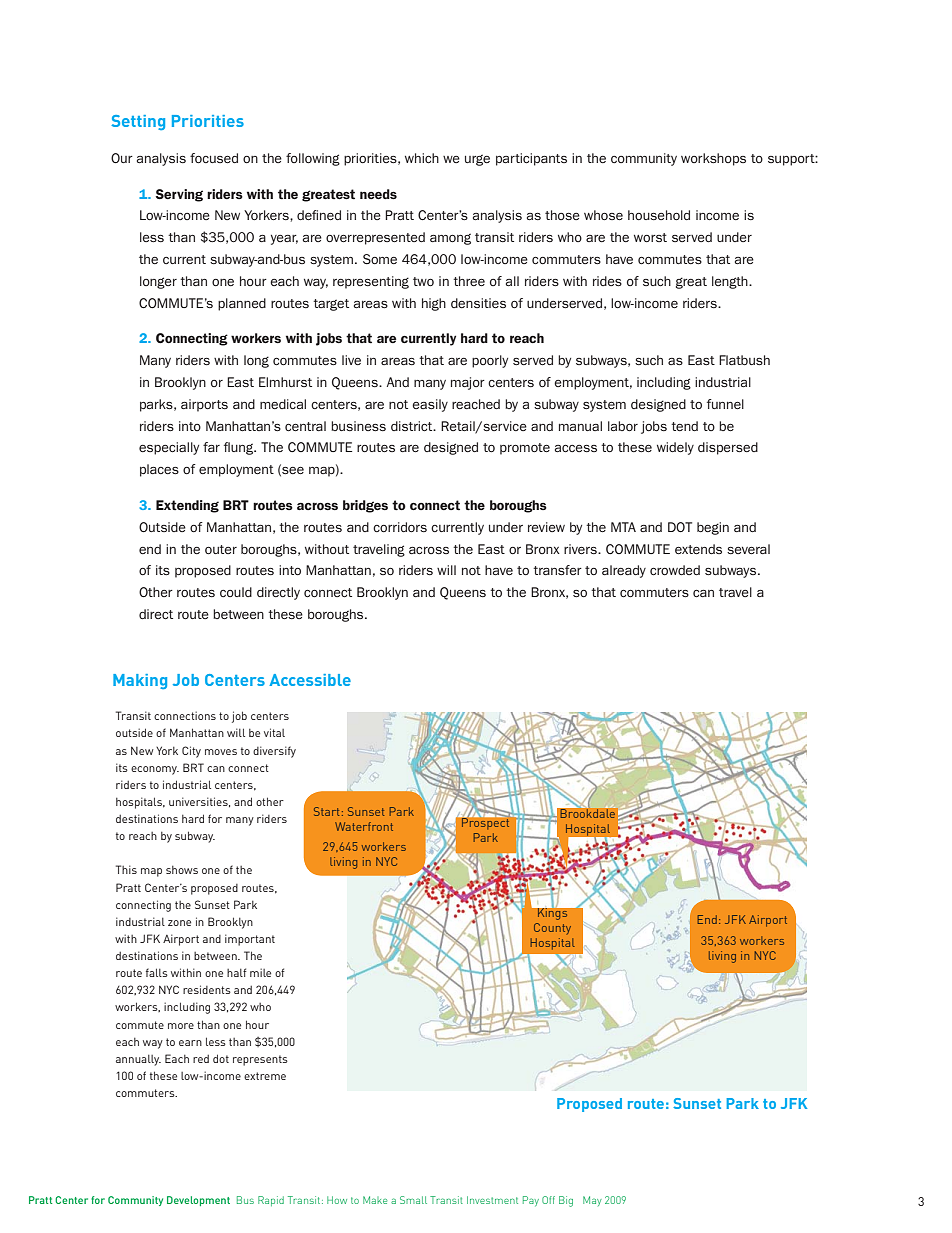 This screenshot has width=952, height=1233. What do you see at coordinates (422, 158) in the screenshot?
I see `which` at bounding box center [422, 158].
